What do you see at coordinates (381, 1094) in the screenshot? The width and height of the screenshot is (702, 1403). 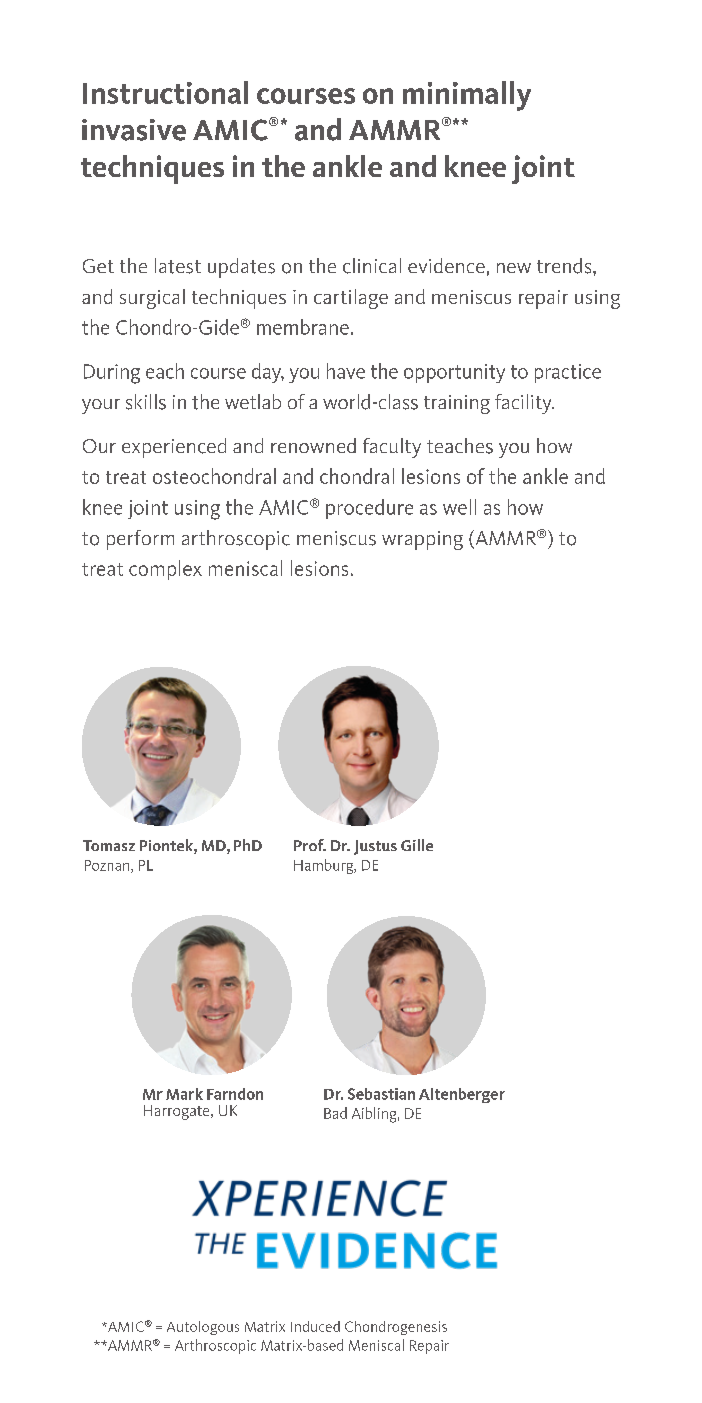 I see `Sebastian` at bounding box center [381, 1094].
